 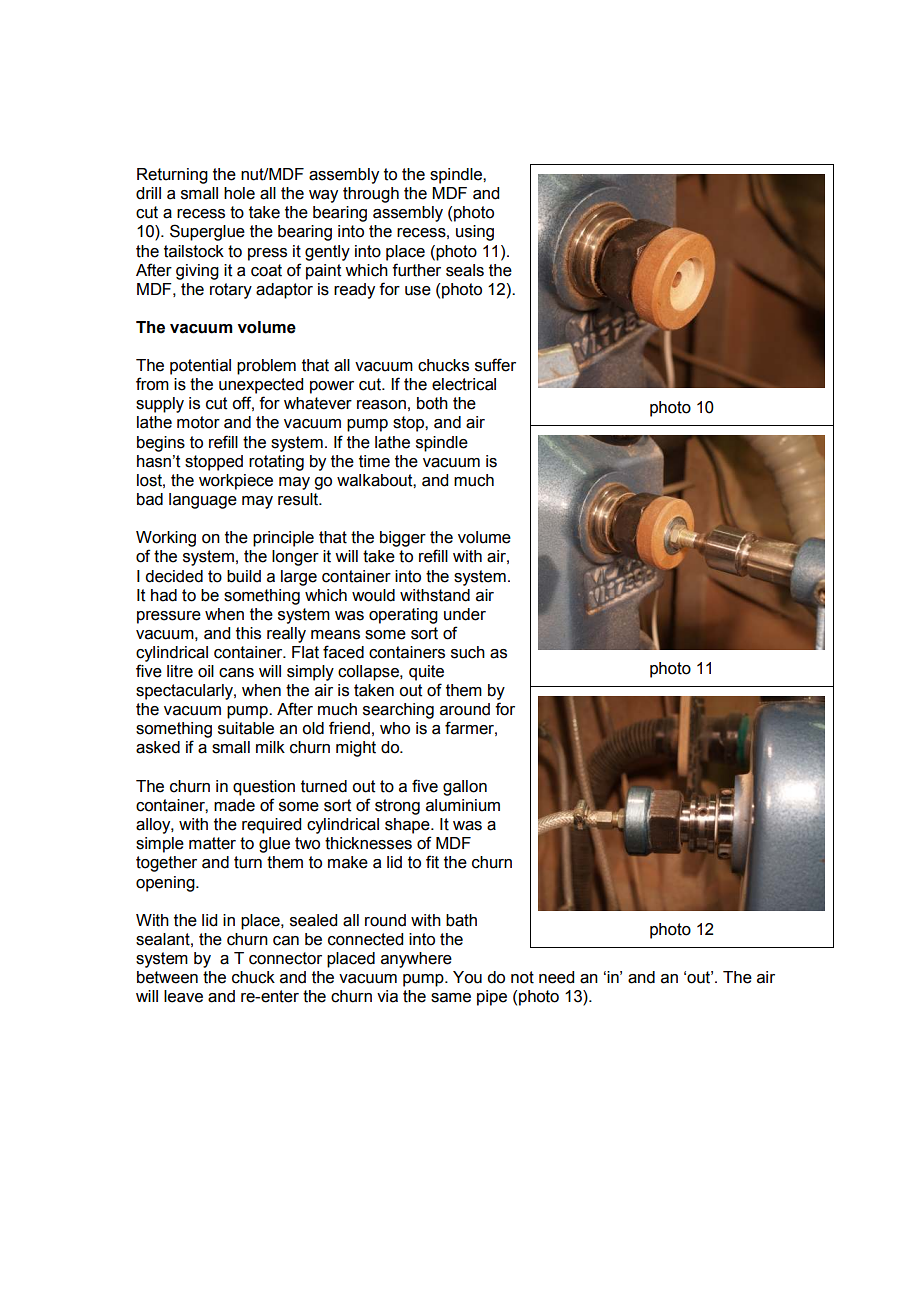 I want to click on using, so click(x=475, y=233).
